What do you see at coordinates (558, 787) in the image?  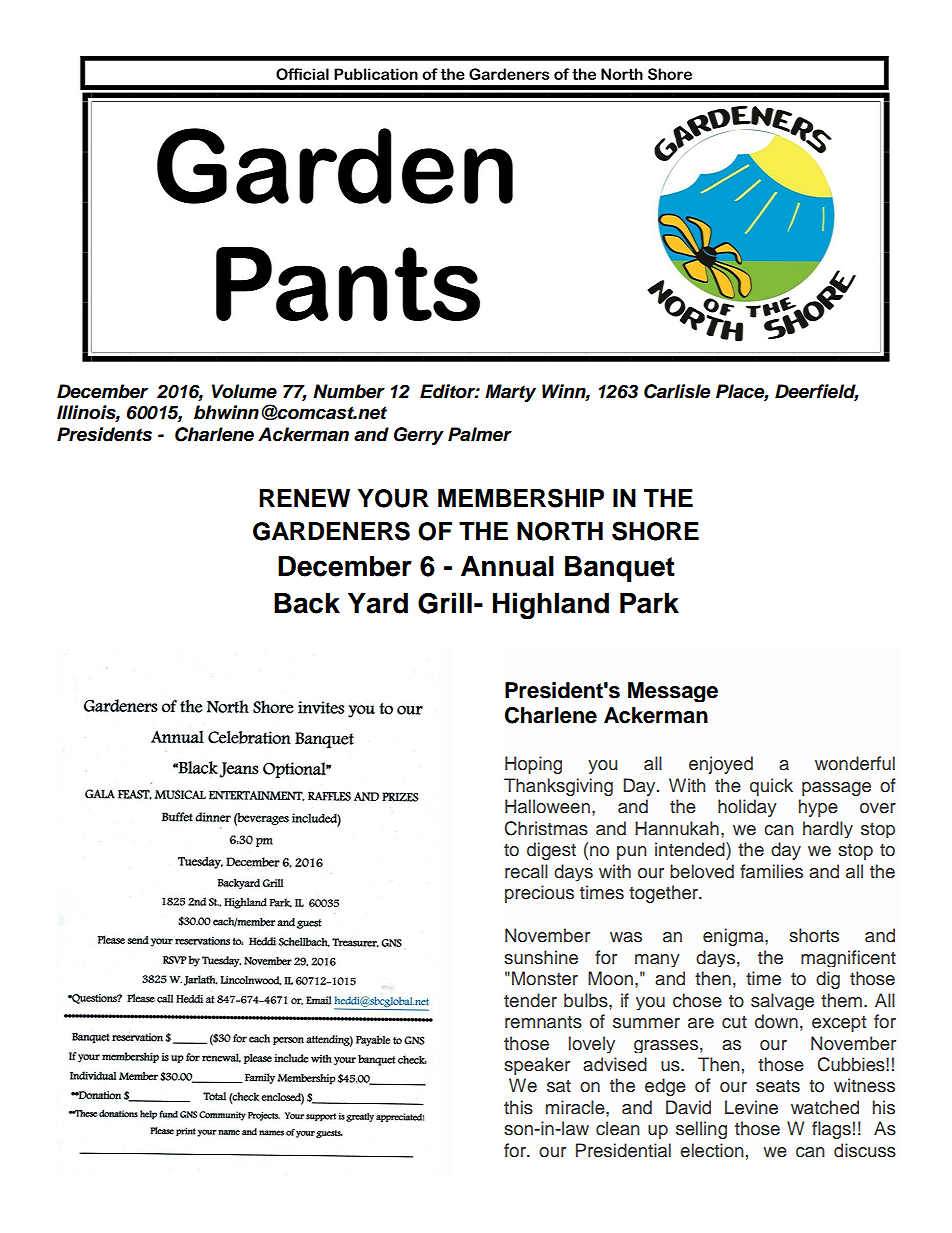 I see `Thanksgiving` at bounding box center [558, 787].
